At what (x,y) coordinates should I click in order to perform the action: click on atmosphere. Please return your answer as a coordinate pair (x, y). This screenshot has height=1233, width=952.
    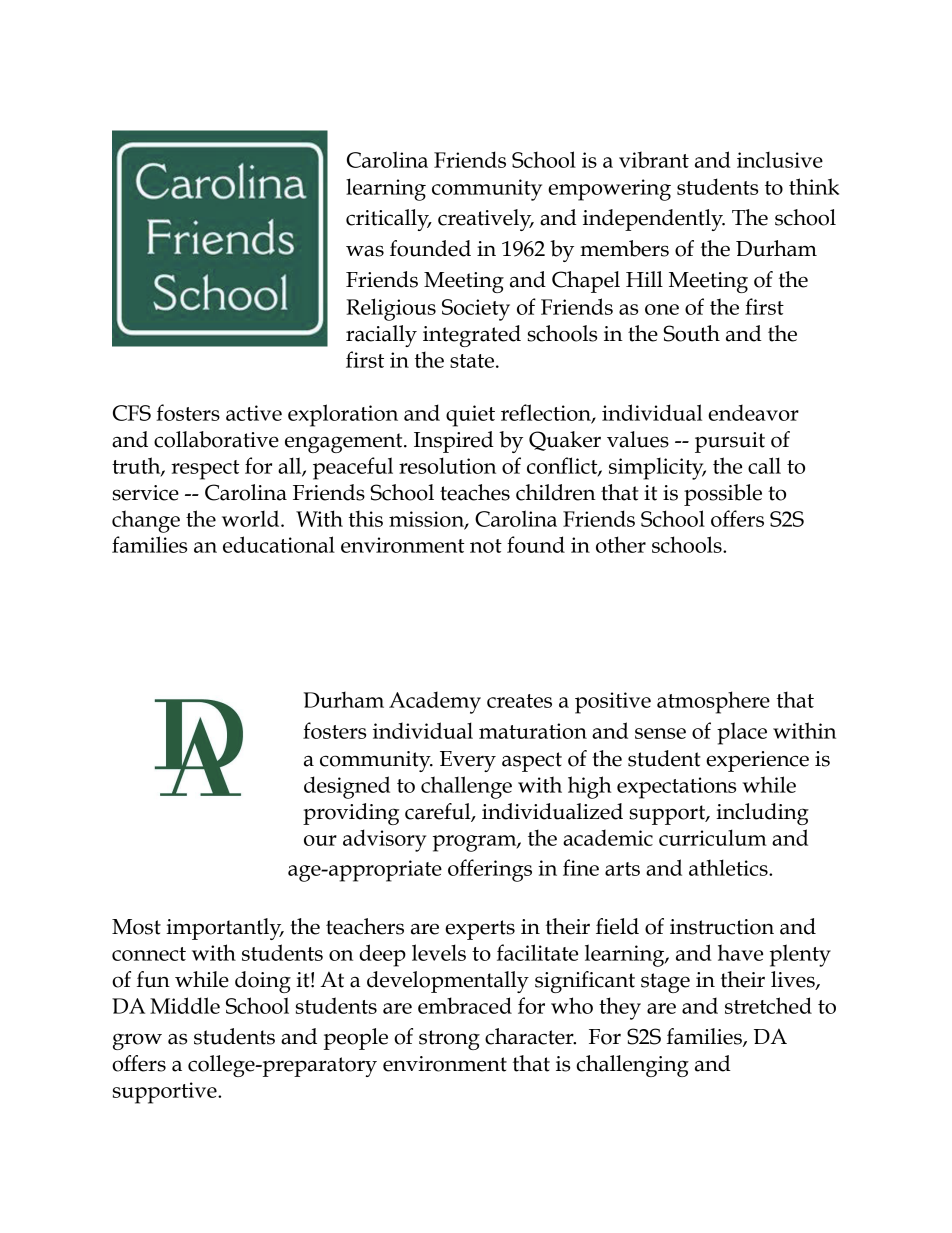
    Looking at the image, I should click on (713, 702).
